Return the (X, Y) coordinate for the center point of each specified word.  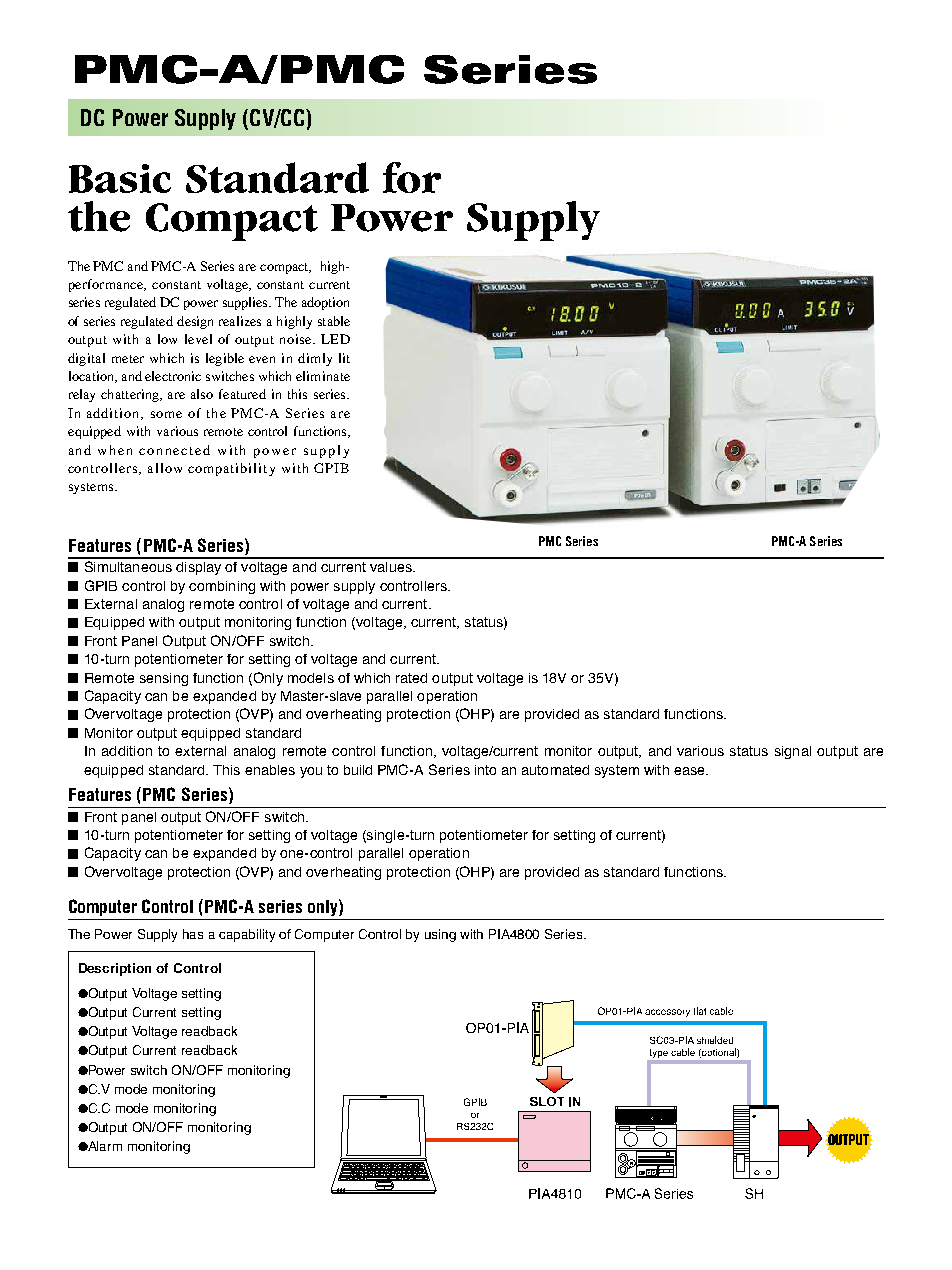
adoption (325, 303)
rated (411, 678)
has (193, 934)
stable (334, 321)
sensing (164, 679)
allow (165, 468)
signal (793, 752)
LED (335, 339)
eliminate (323, 376)
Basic (120, 178)
